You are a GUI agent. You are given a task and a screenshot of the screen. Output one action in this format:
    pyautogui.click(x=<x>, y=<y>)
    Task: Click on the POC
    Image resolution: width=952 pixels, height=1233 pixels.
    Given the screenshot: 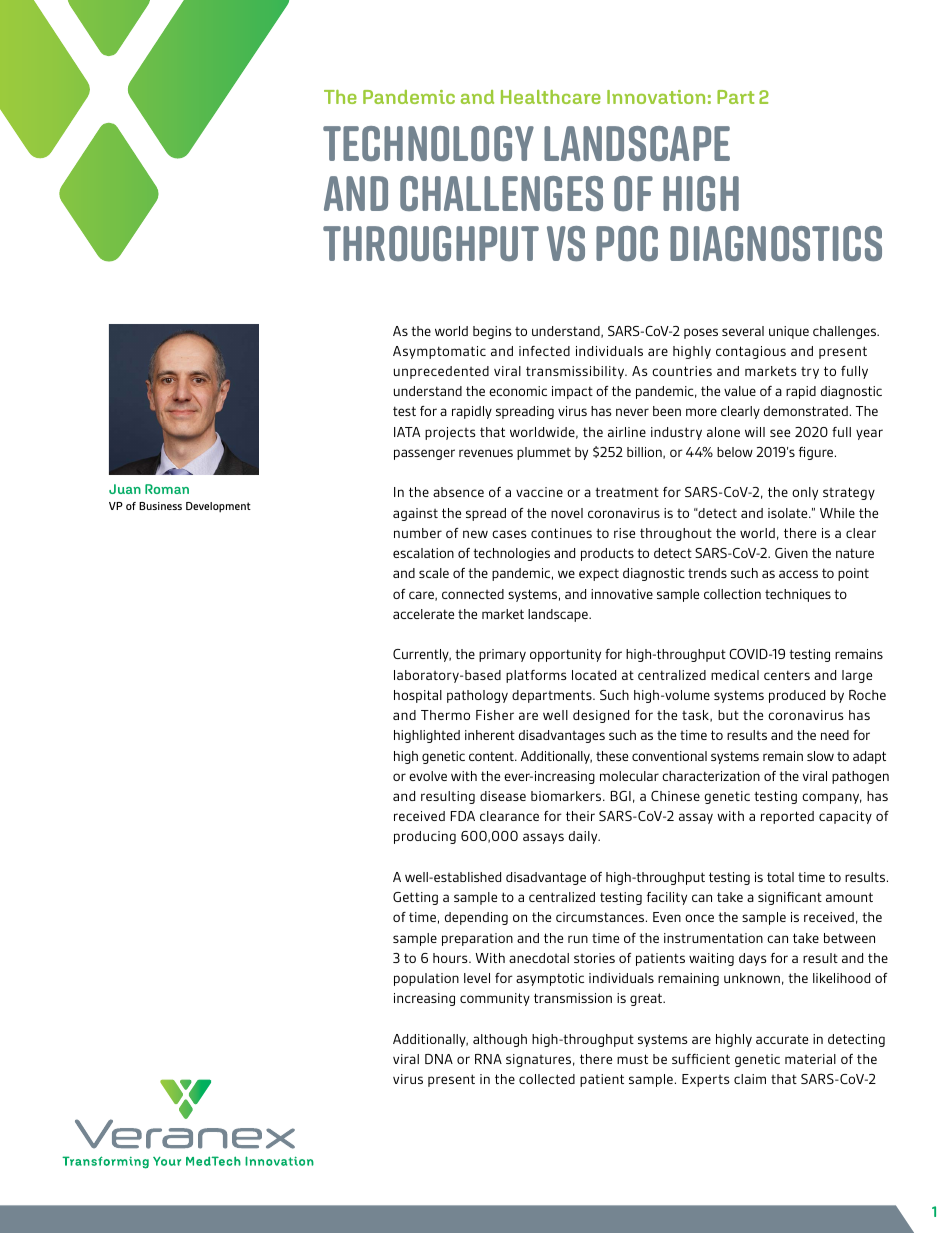 What is the action you would take?
    pyautogui.click(x=627, y=243)
